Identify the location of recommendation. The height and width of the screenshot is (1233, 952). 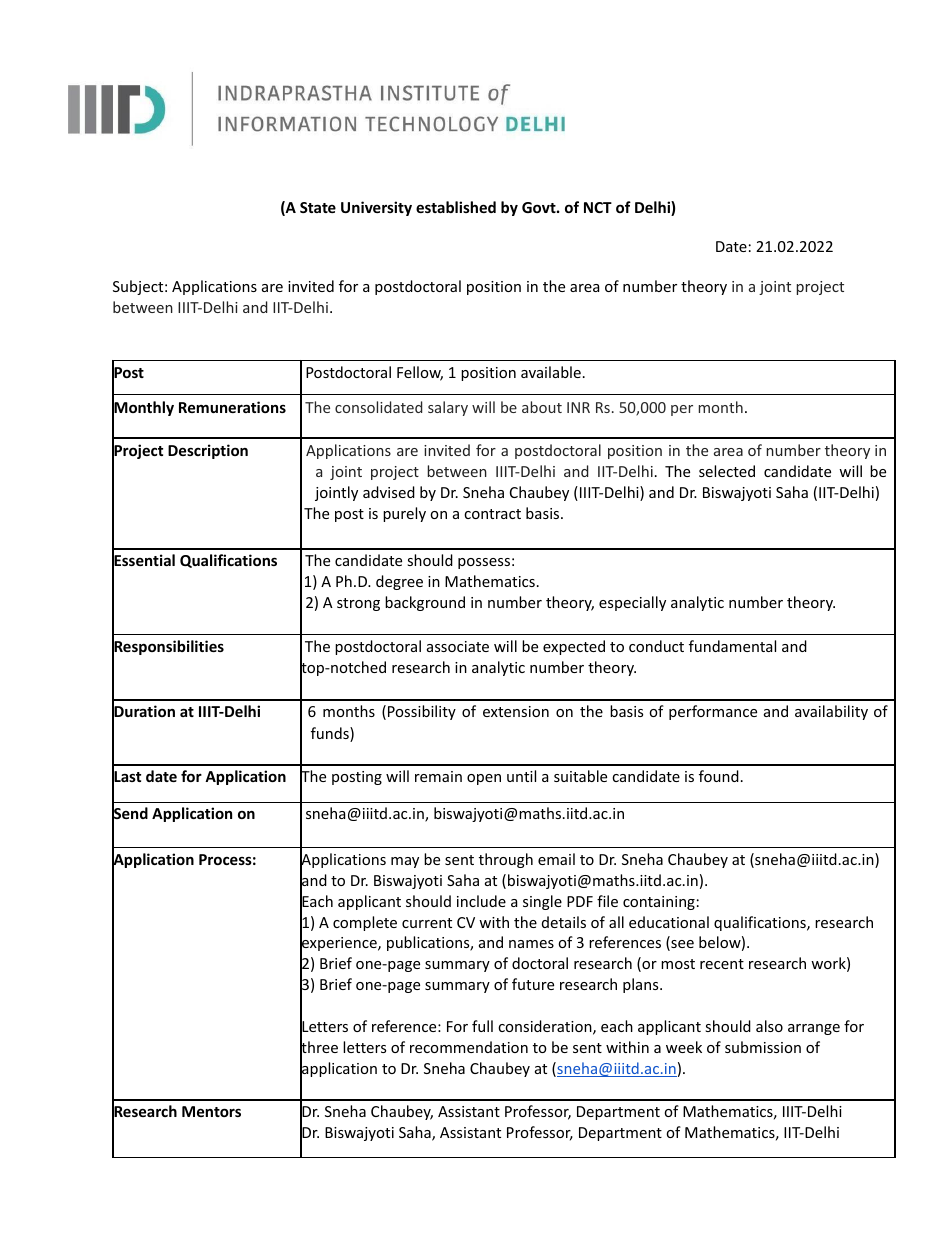
(469, 1047).
